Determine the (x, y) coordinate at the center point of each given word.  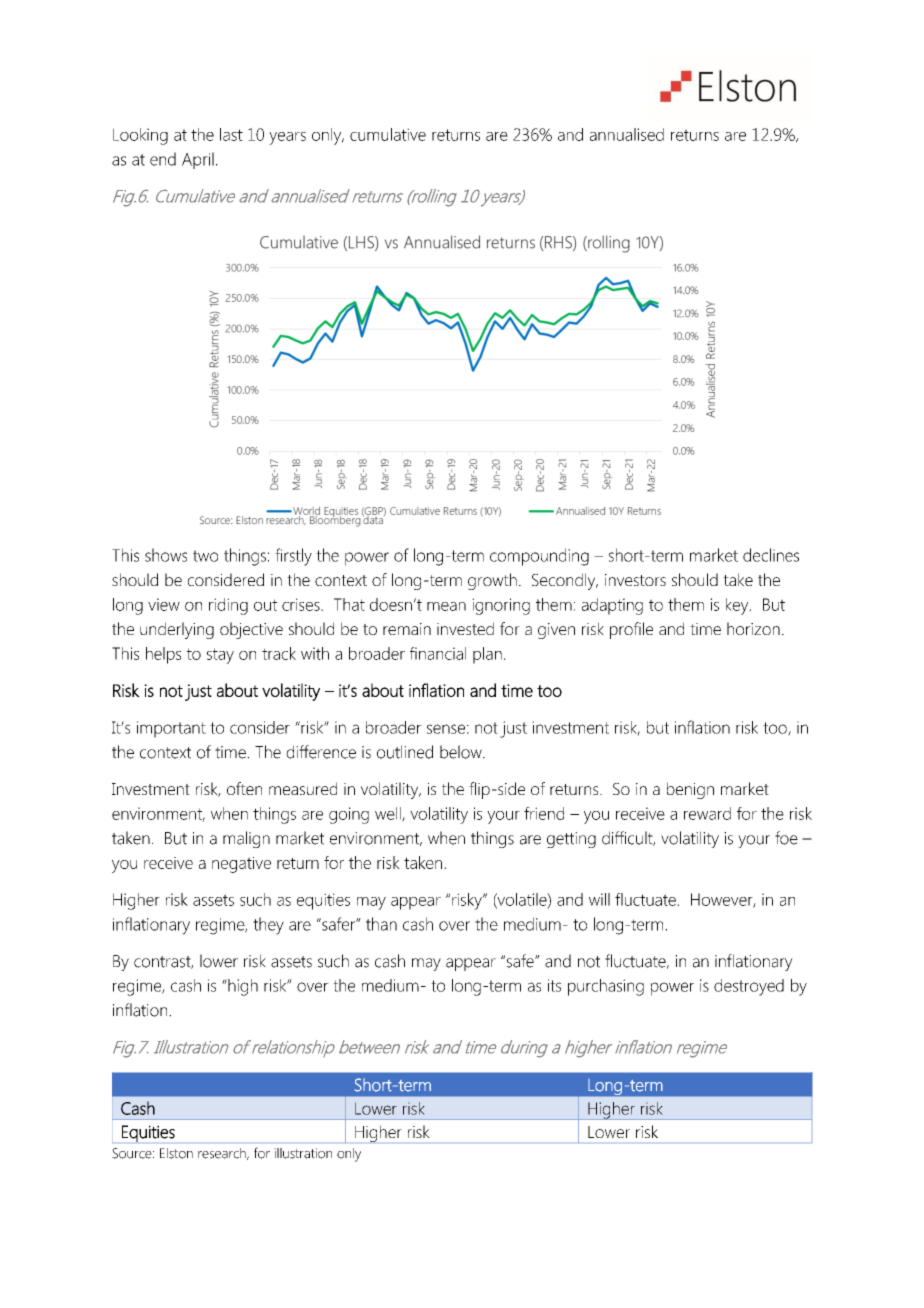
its (554, 985)
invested (465, 628)
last (231, 134)
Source (133, 1153)
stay (220, 656)
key (738, 606)
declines (771, 555)
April (198, 160)
